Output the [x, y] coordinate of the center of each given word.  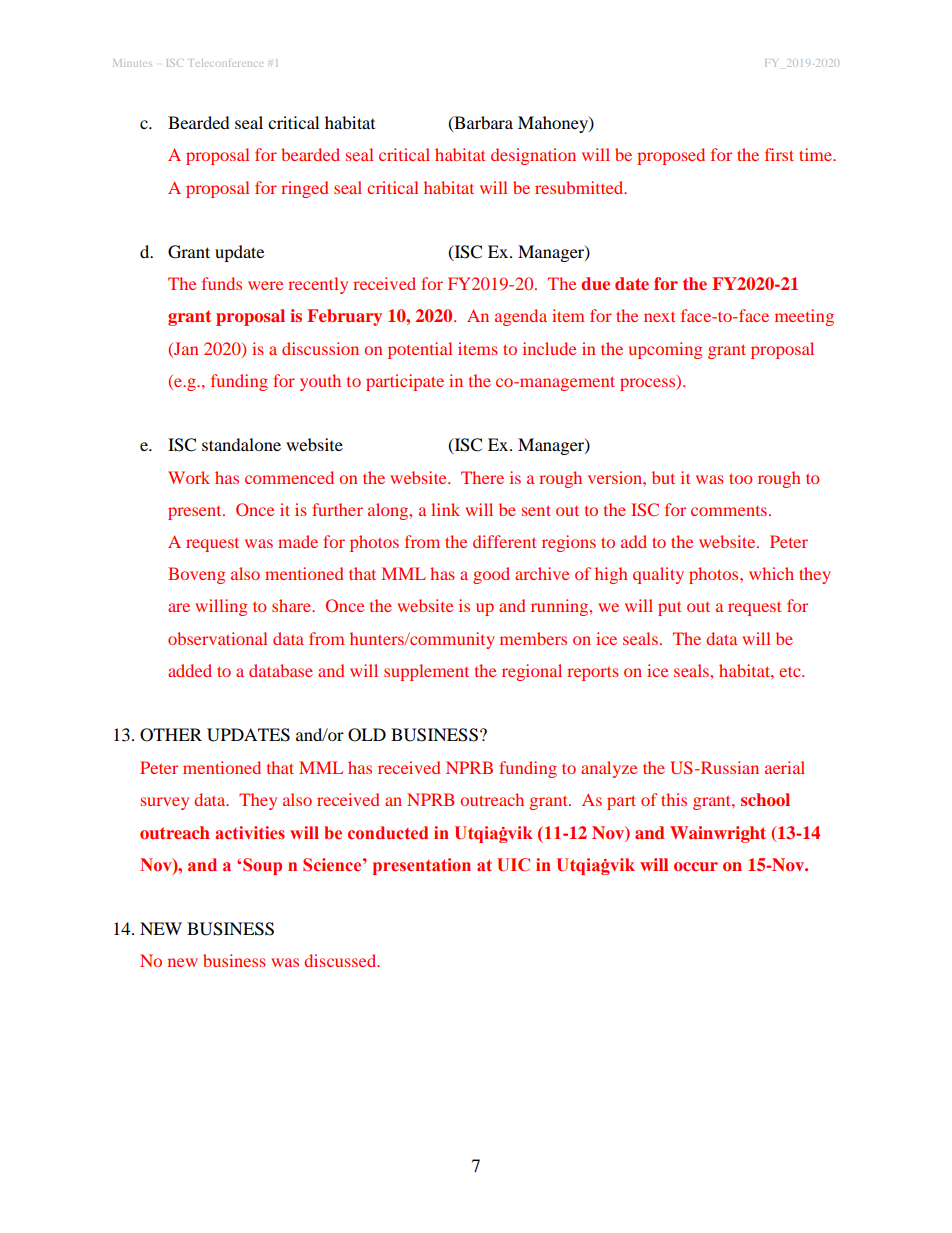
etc [791, 672]
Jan [185, 348]
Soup [262, 866]
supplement [426, 672]
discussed [341, 960]
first [779, 154]
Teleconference [226, 63]
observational [217, 638]
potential [420, 350]
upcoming [665, 350]
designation [533, 156]
